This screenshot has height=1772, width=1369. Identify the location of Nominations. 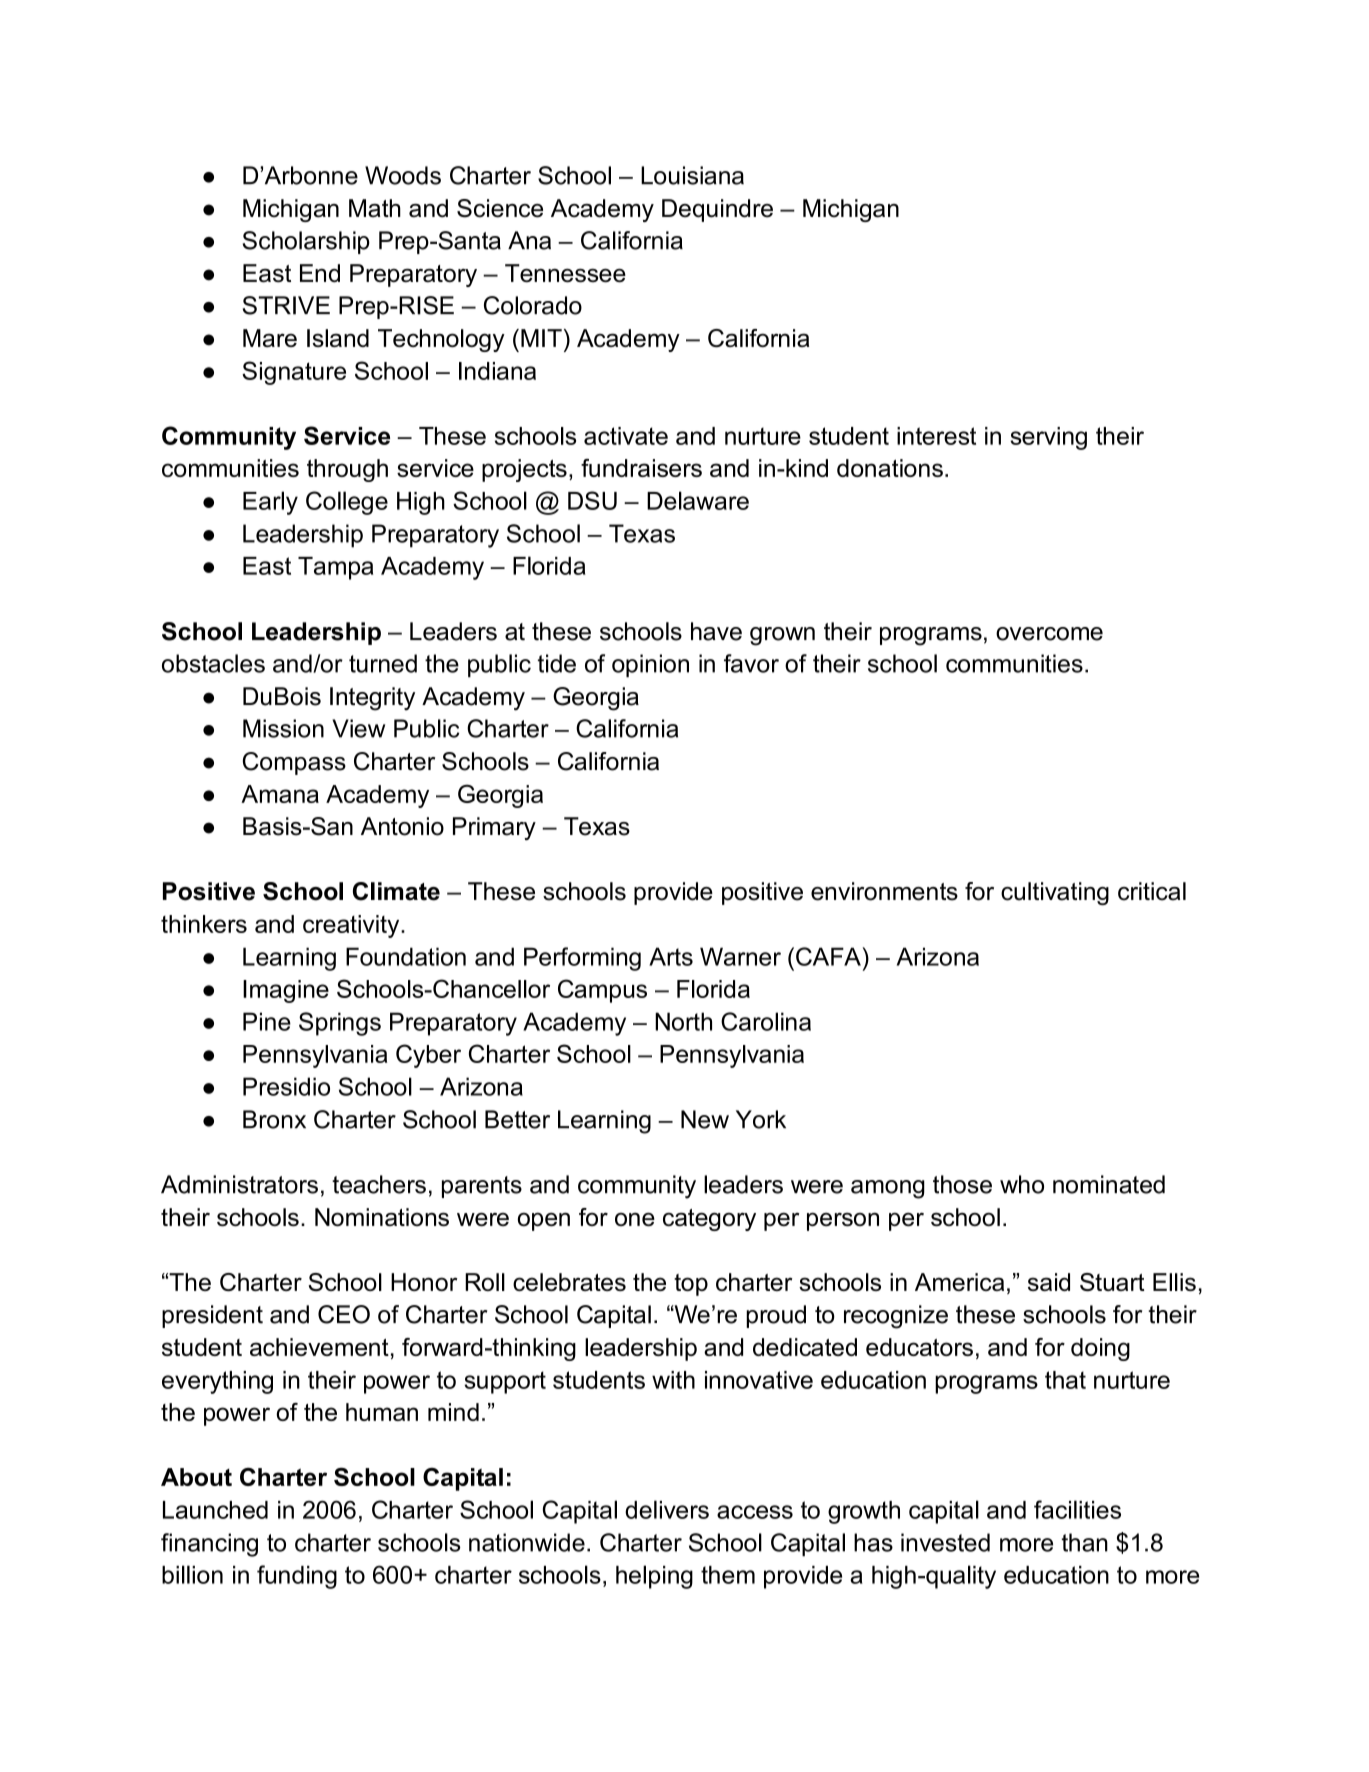
(382, 1217).
